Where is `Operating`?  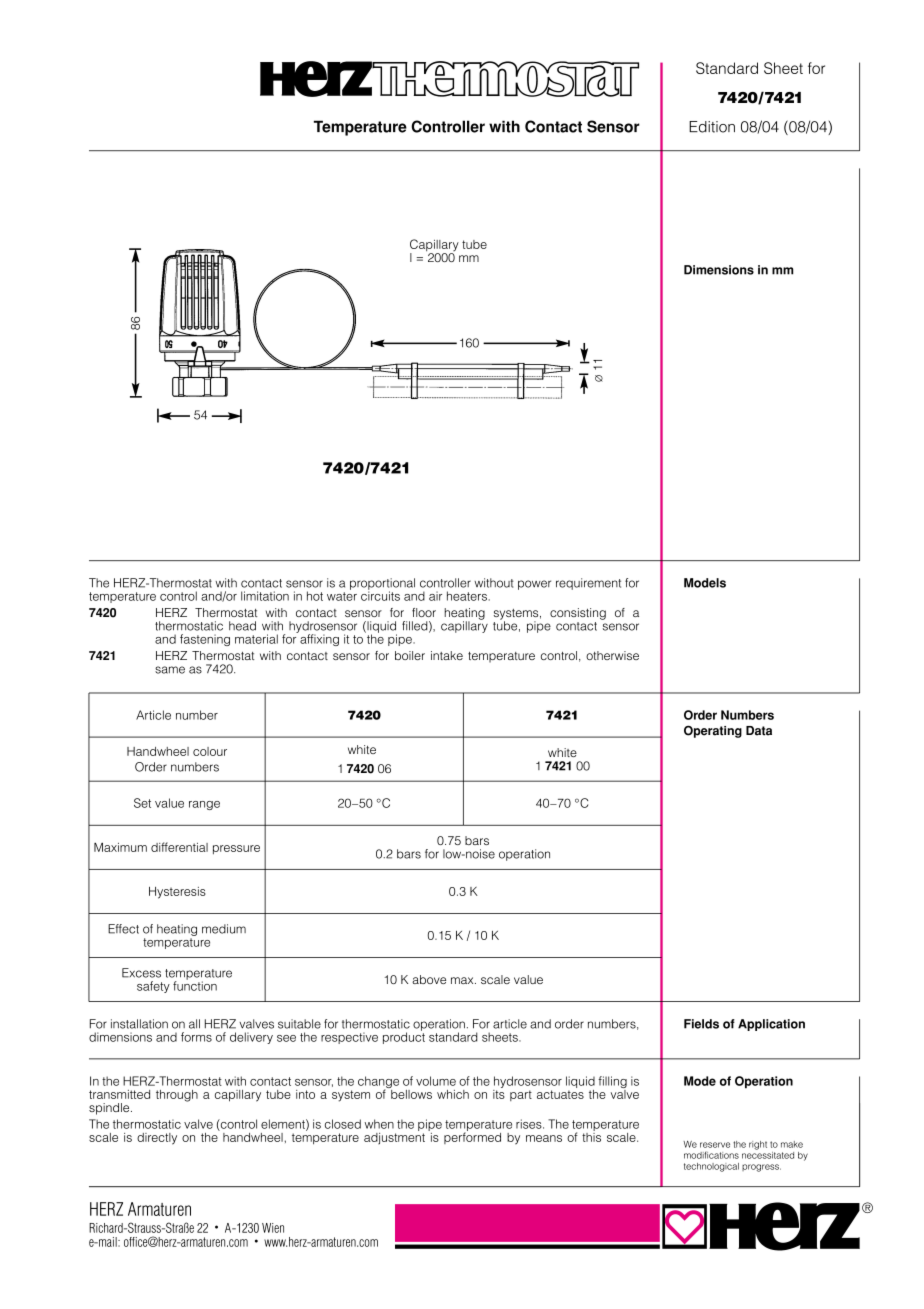
Operating is located at coordinates (713, 731).
